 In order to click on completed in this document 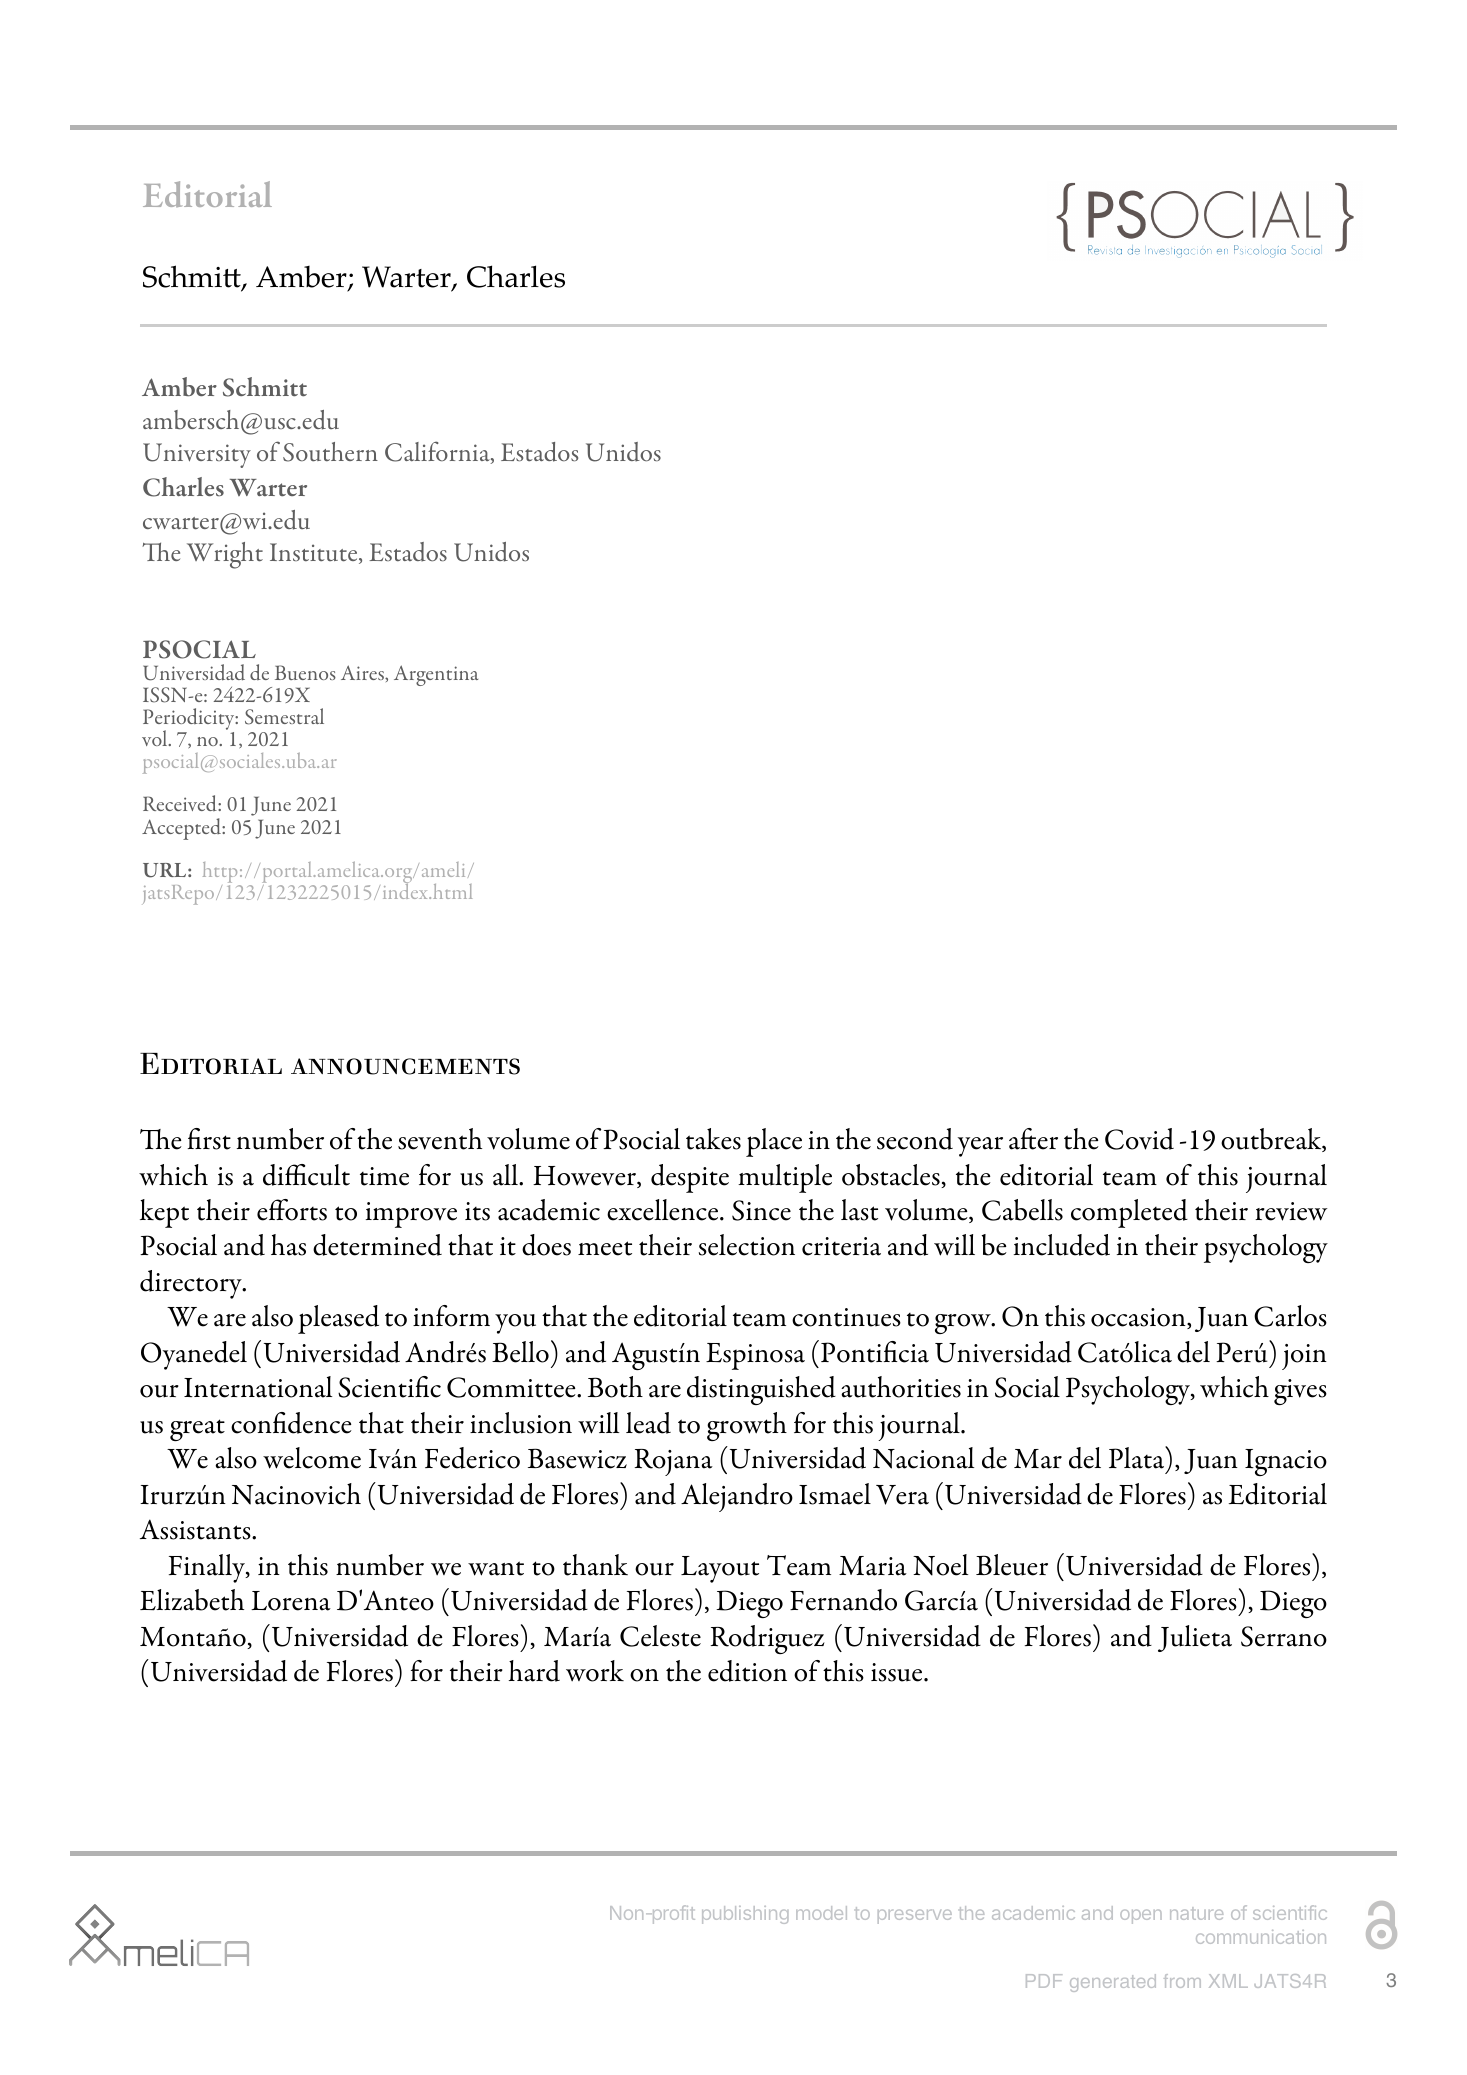, I will do `click(1129, 1213)`.
